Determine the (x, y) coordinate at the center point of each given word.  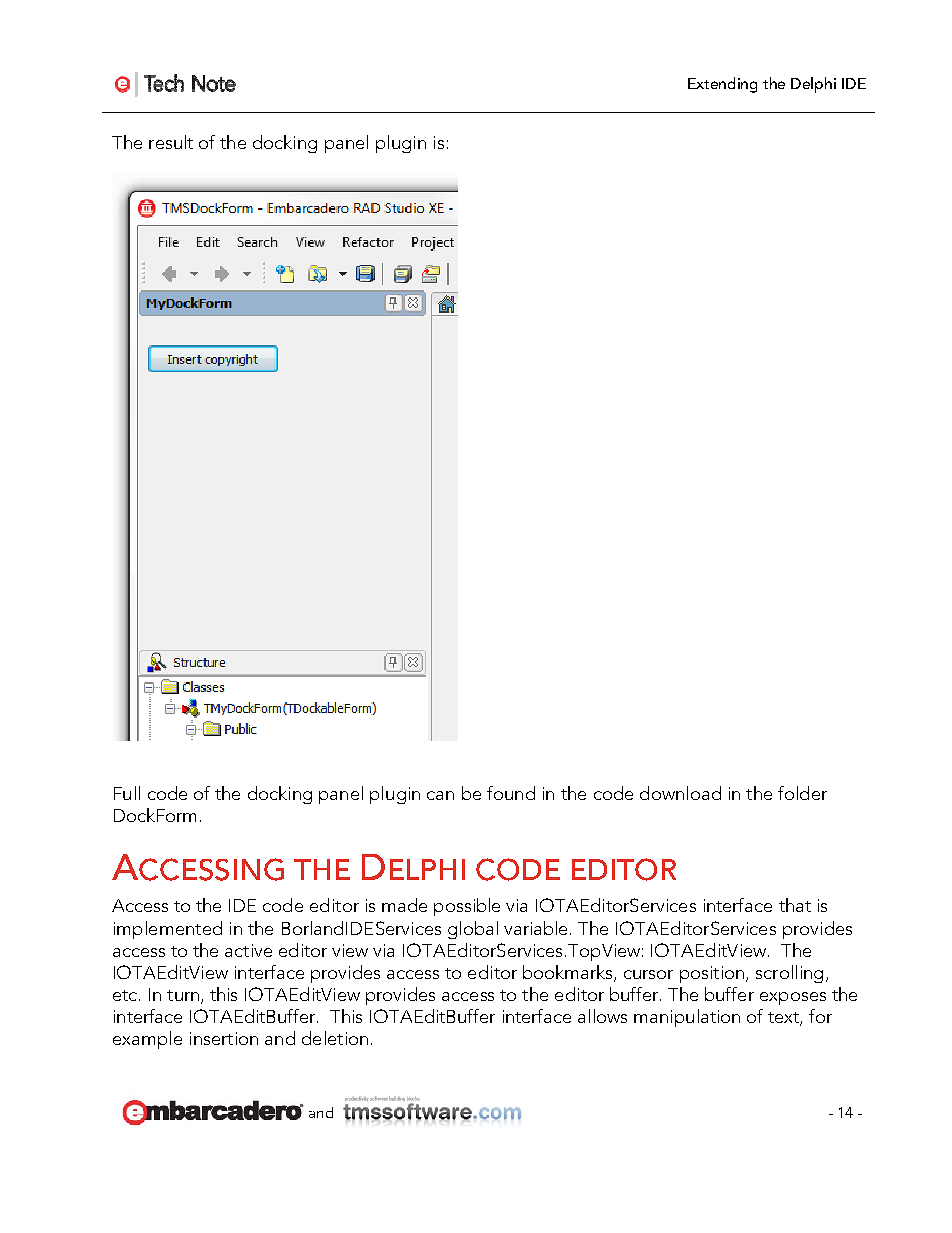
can (440, 795)
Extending (722, 85)
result (171, 142)
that (795, 905)
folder (802, 793)
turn (184, 996)
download (680, 793)
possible (467, 907)
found (511, 793)
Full (127, 793)
